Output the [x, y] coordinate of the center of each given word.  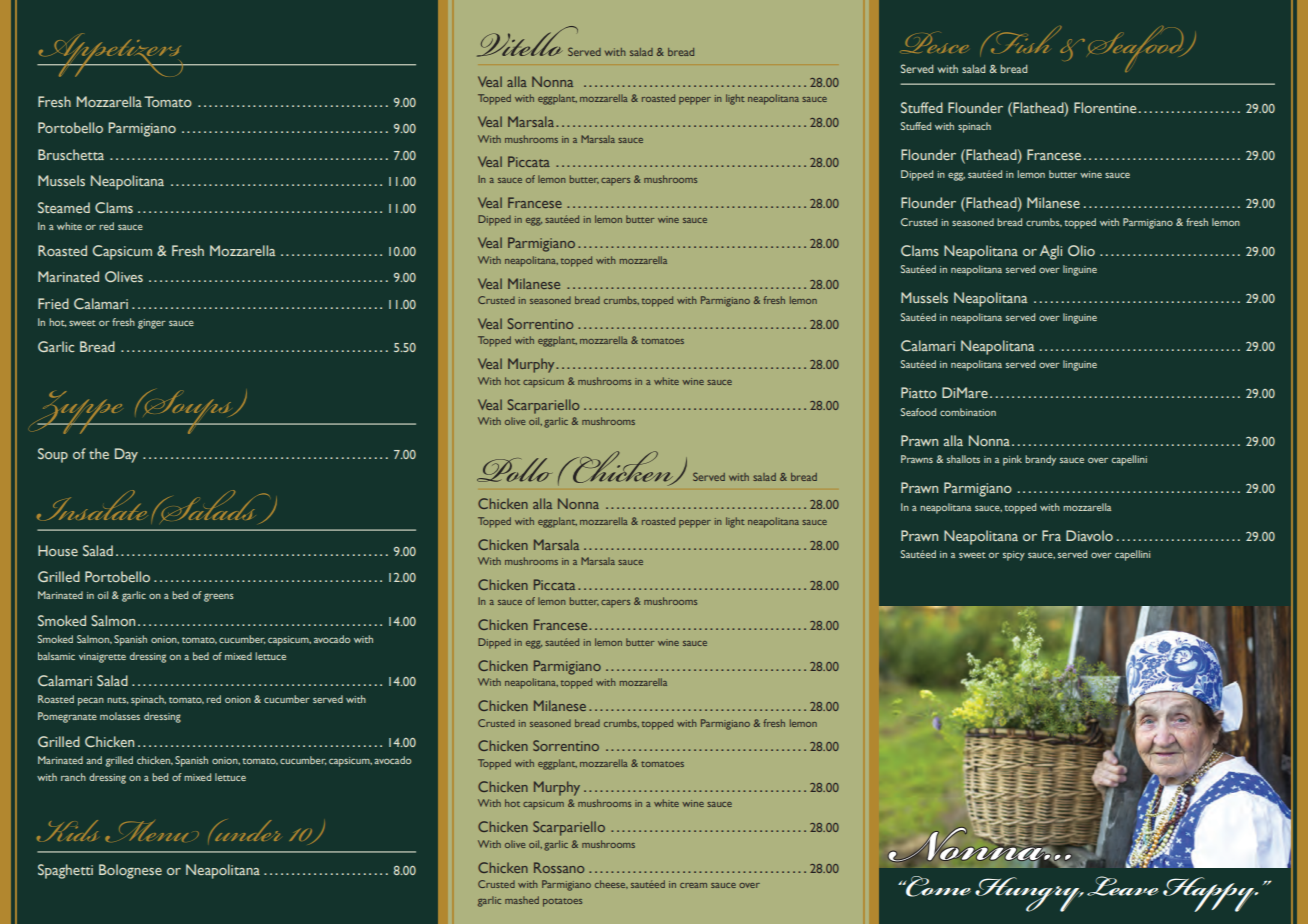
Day [126, 455]
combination [968, 412]
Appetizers [111, 55]
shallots [963, 459]
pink [1012, 460]
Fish [1026, 39]
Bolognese [130, 871]
